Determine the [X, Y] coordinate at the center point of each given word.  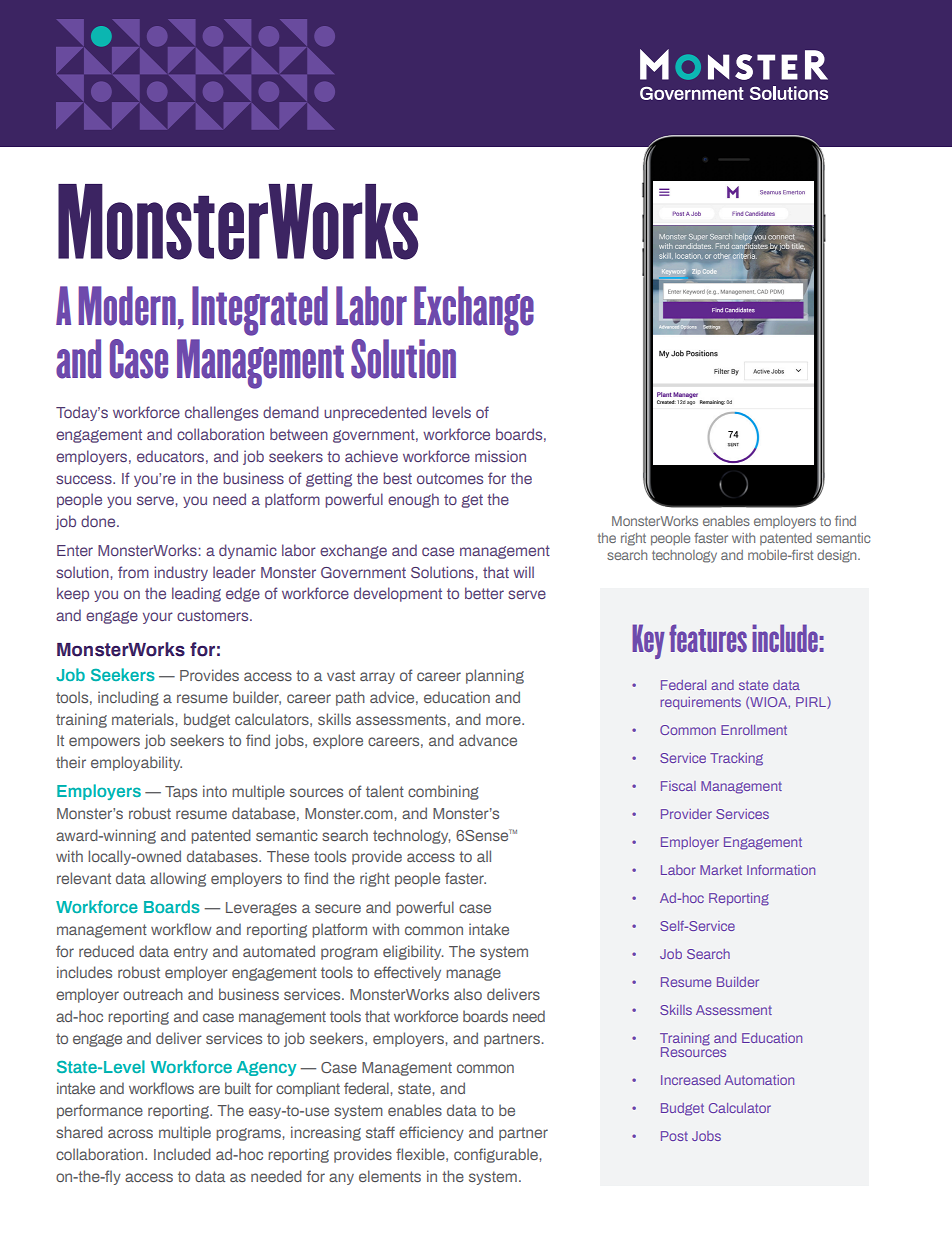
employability [136, 763]
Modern [127, 306]
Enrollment [754, 730]
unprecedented [375, 413]
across [130, 1133]
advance [488, 740]
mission [500, 456]
